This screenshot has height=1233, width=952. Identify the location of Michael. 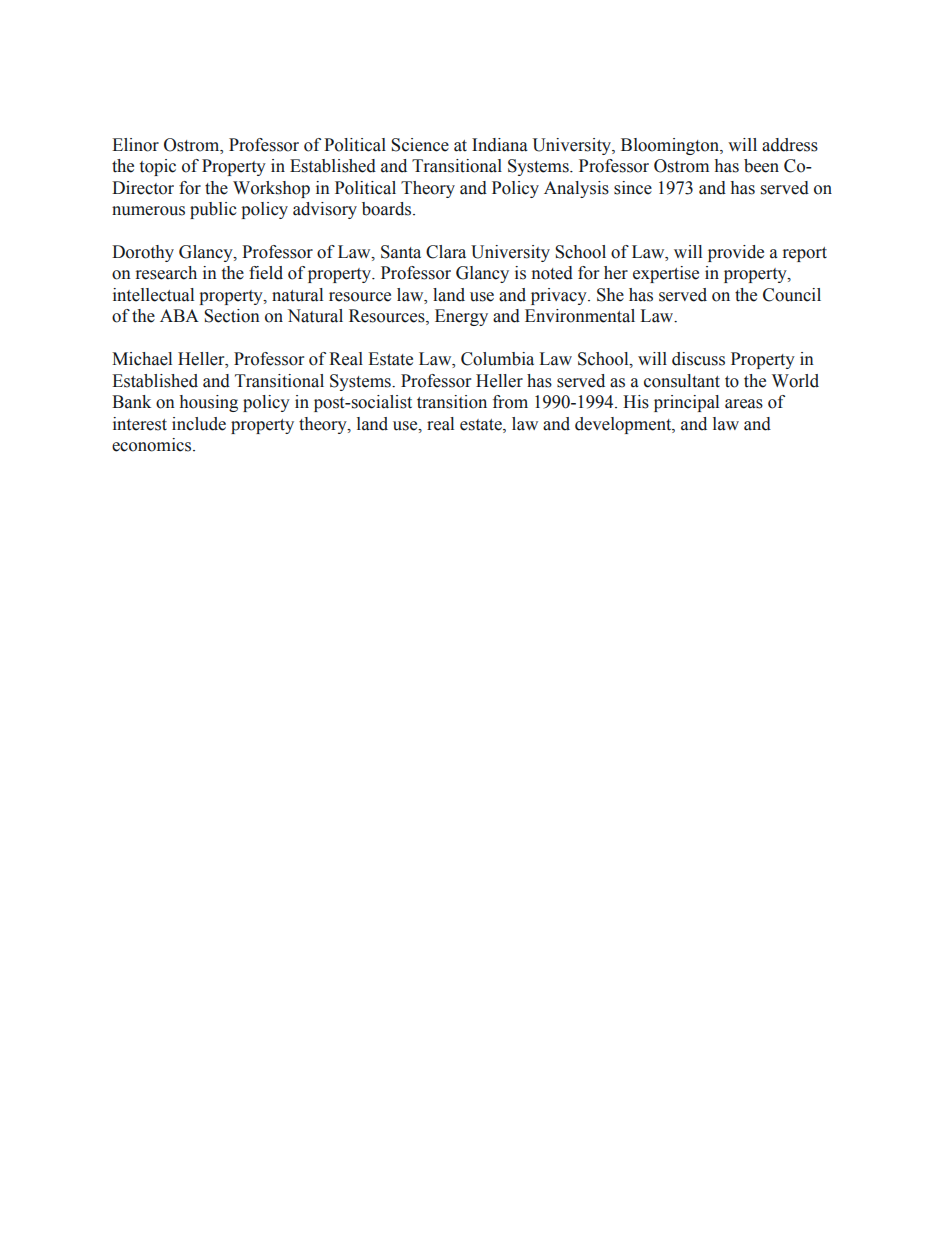
(142, 359).
